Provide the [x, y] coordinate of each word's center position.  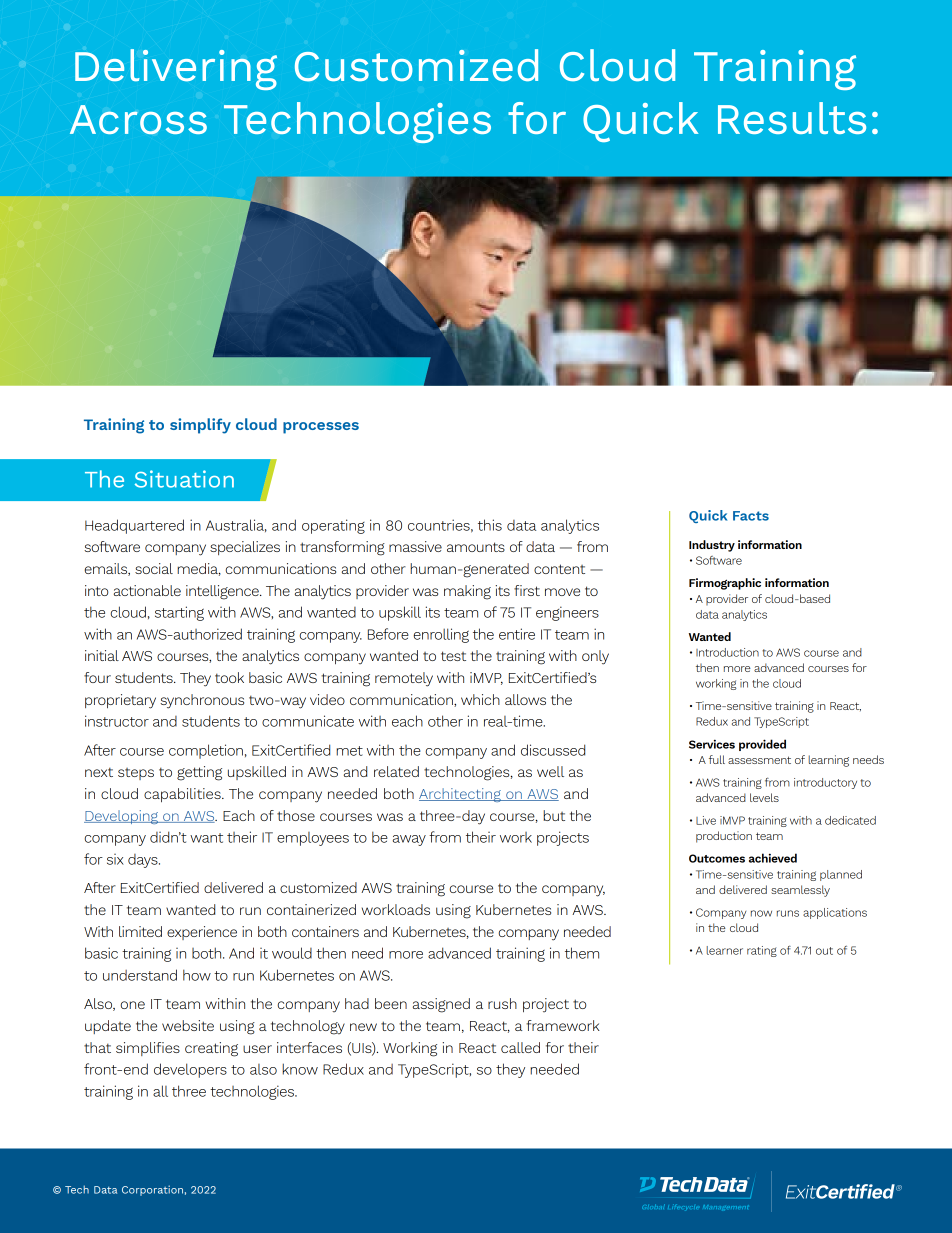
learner [725, 950]
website [188, 1025]
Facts [751, 516]
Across [138, 119]
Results [792, 118]
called [520, 1047]
